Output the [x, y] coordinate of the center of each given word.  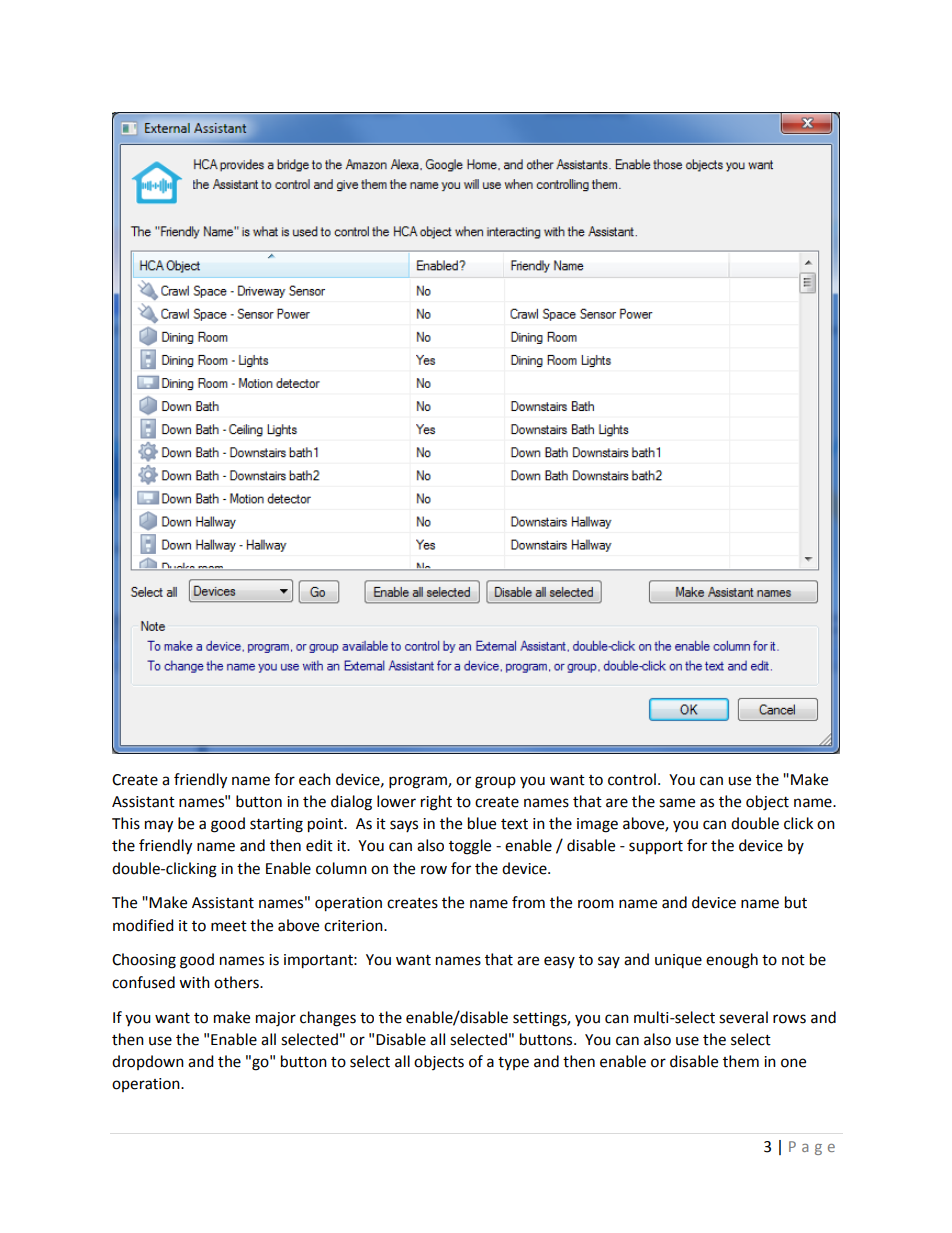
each [315, 779]
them [741, 1061]
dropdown [148, 1062]
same [677, 803]
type [513, 1063]
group [495, 782]
